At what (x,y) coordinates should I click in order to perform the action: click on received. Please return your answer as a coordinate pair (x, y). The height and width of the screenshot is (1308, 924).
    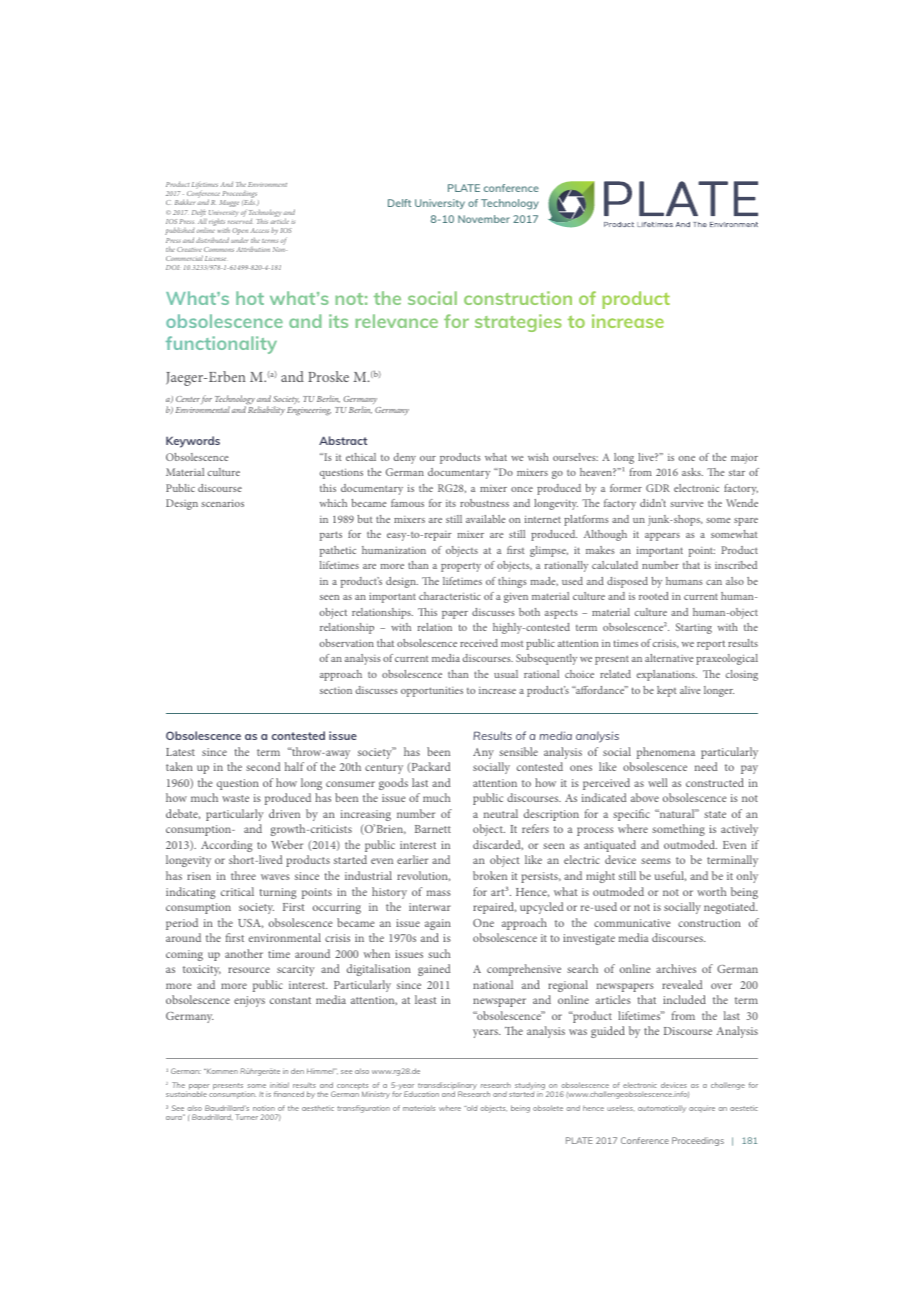
    Looking at the image, I should click on (479, 643).
